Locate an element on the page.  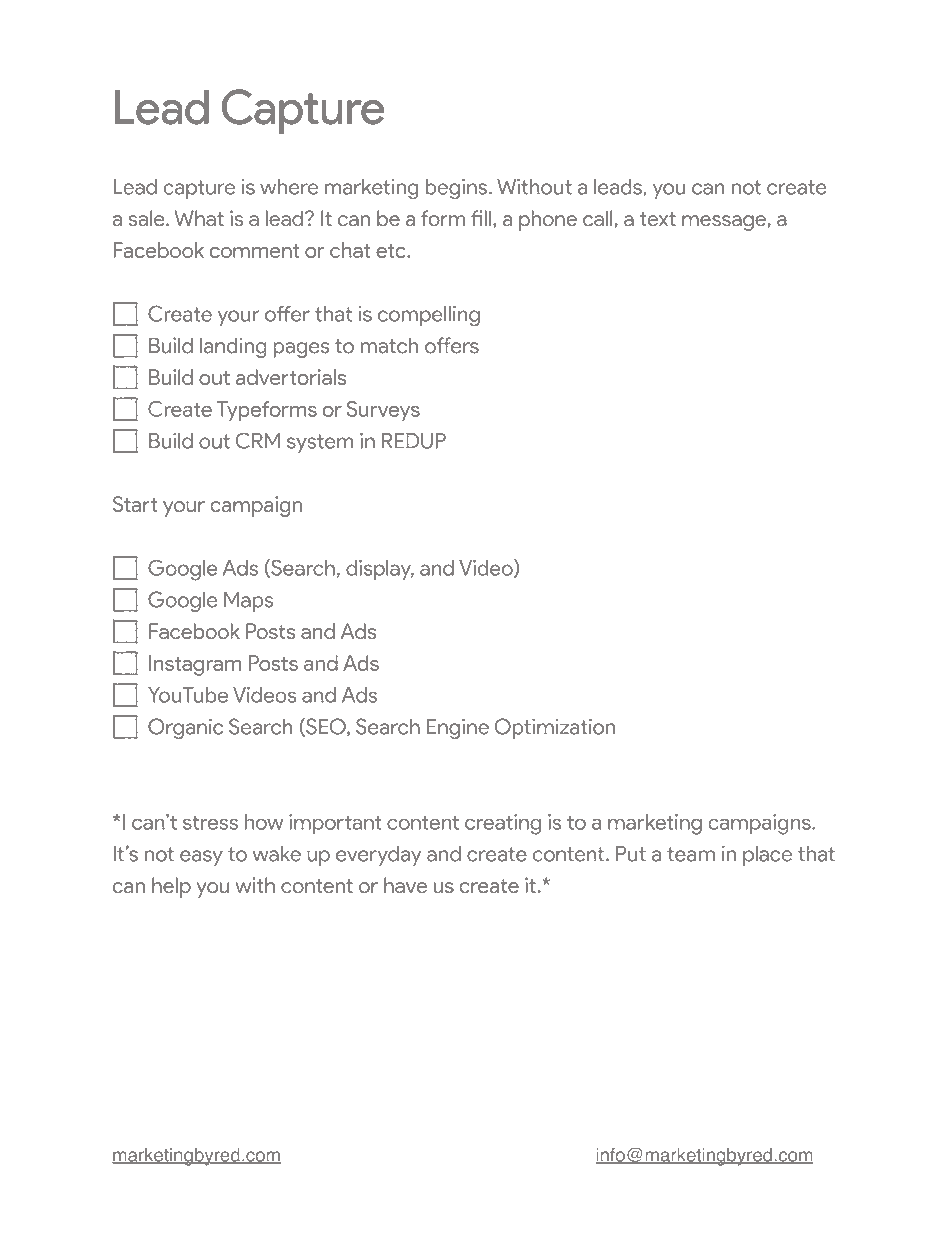
message is located at coordinates (724, 223).
